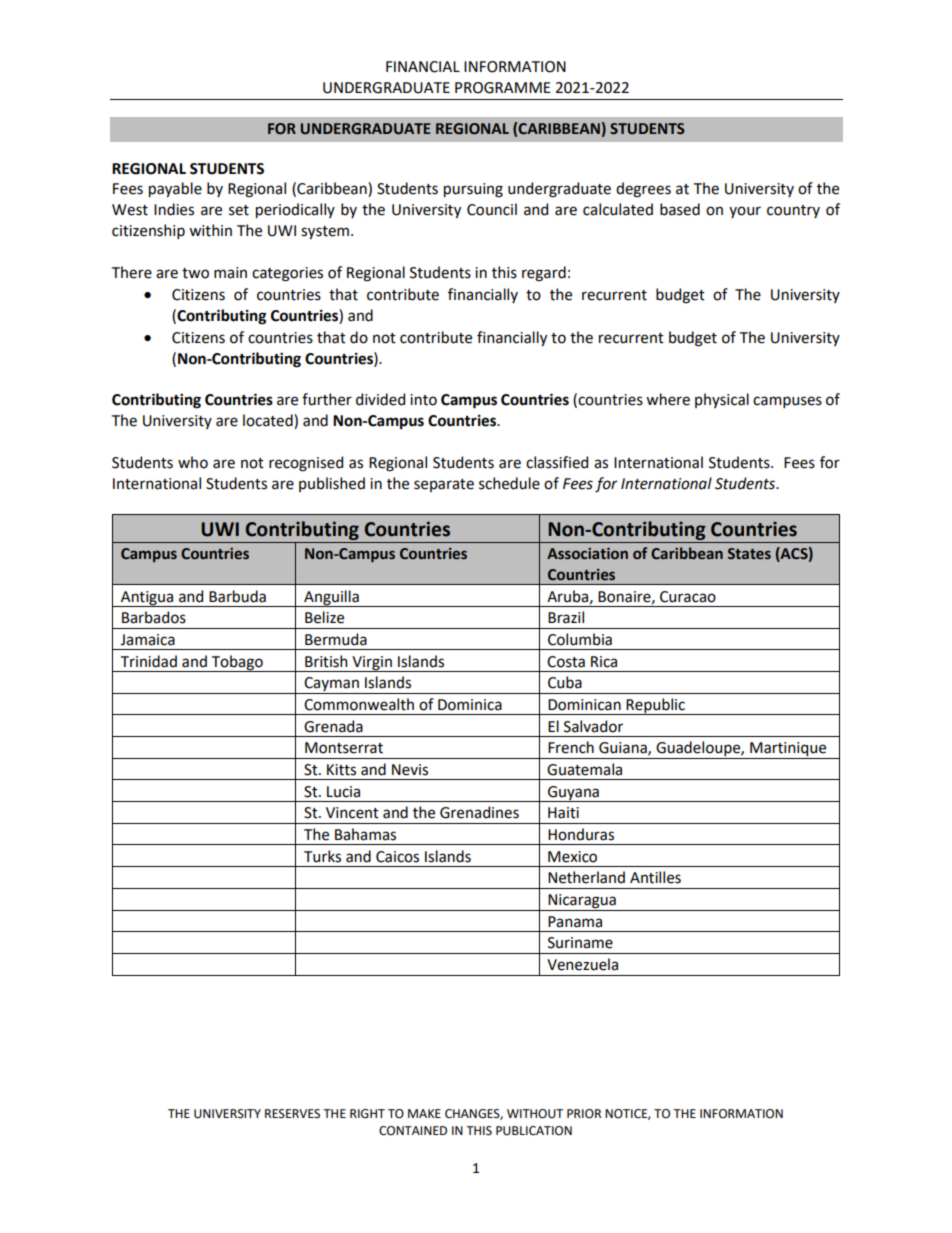 The height and width of the image is (1233, 952). I want to click on PROGRAMME, so click(502, 88).
